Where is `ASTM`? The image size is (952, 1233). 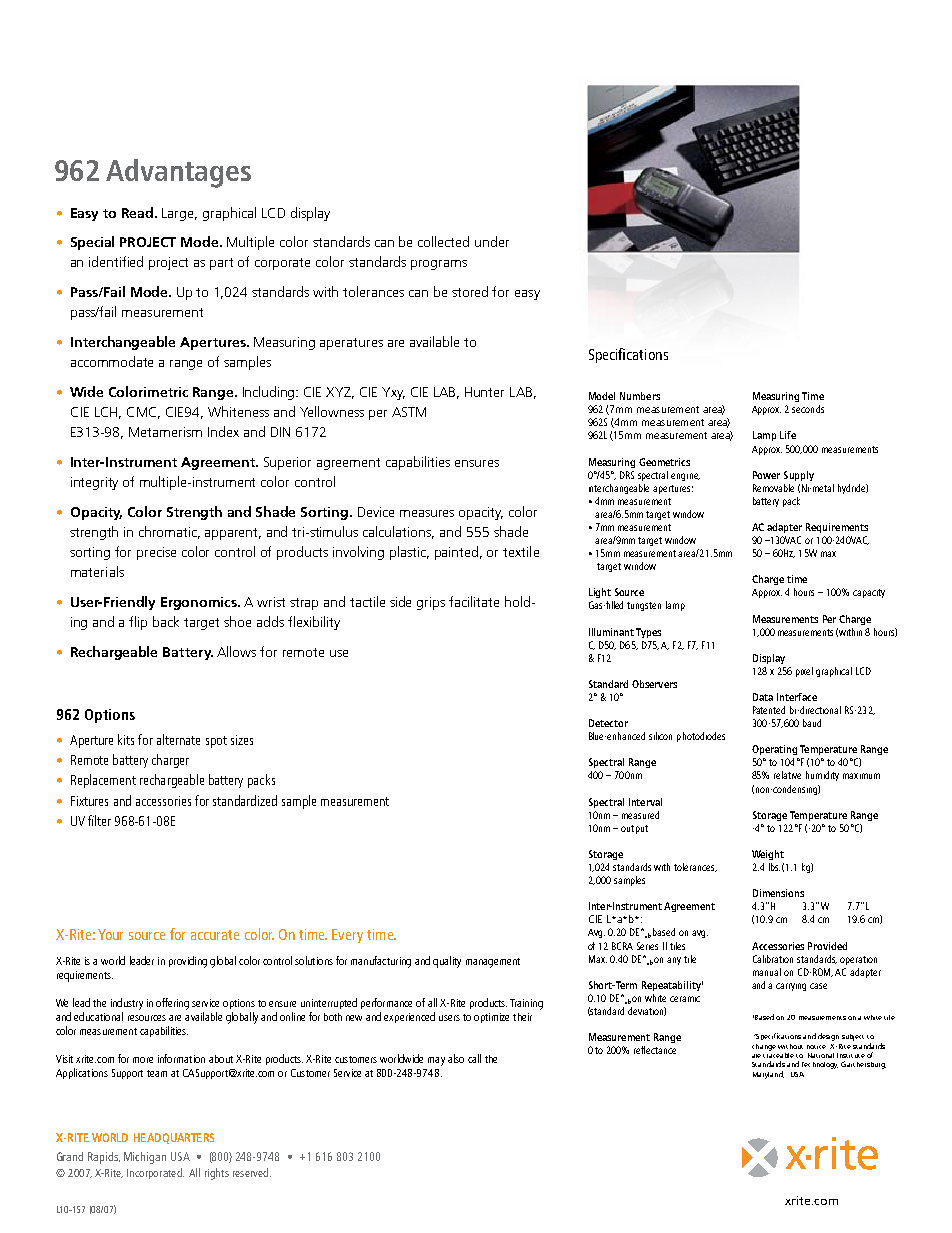 ASTM is located at coordinates (409, 412).
